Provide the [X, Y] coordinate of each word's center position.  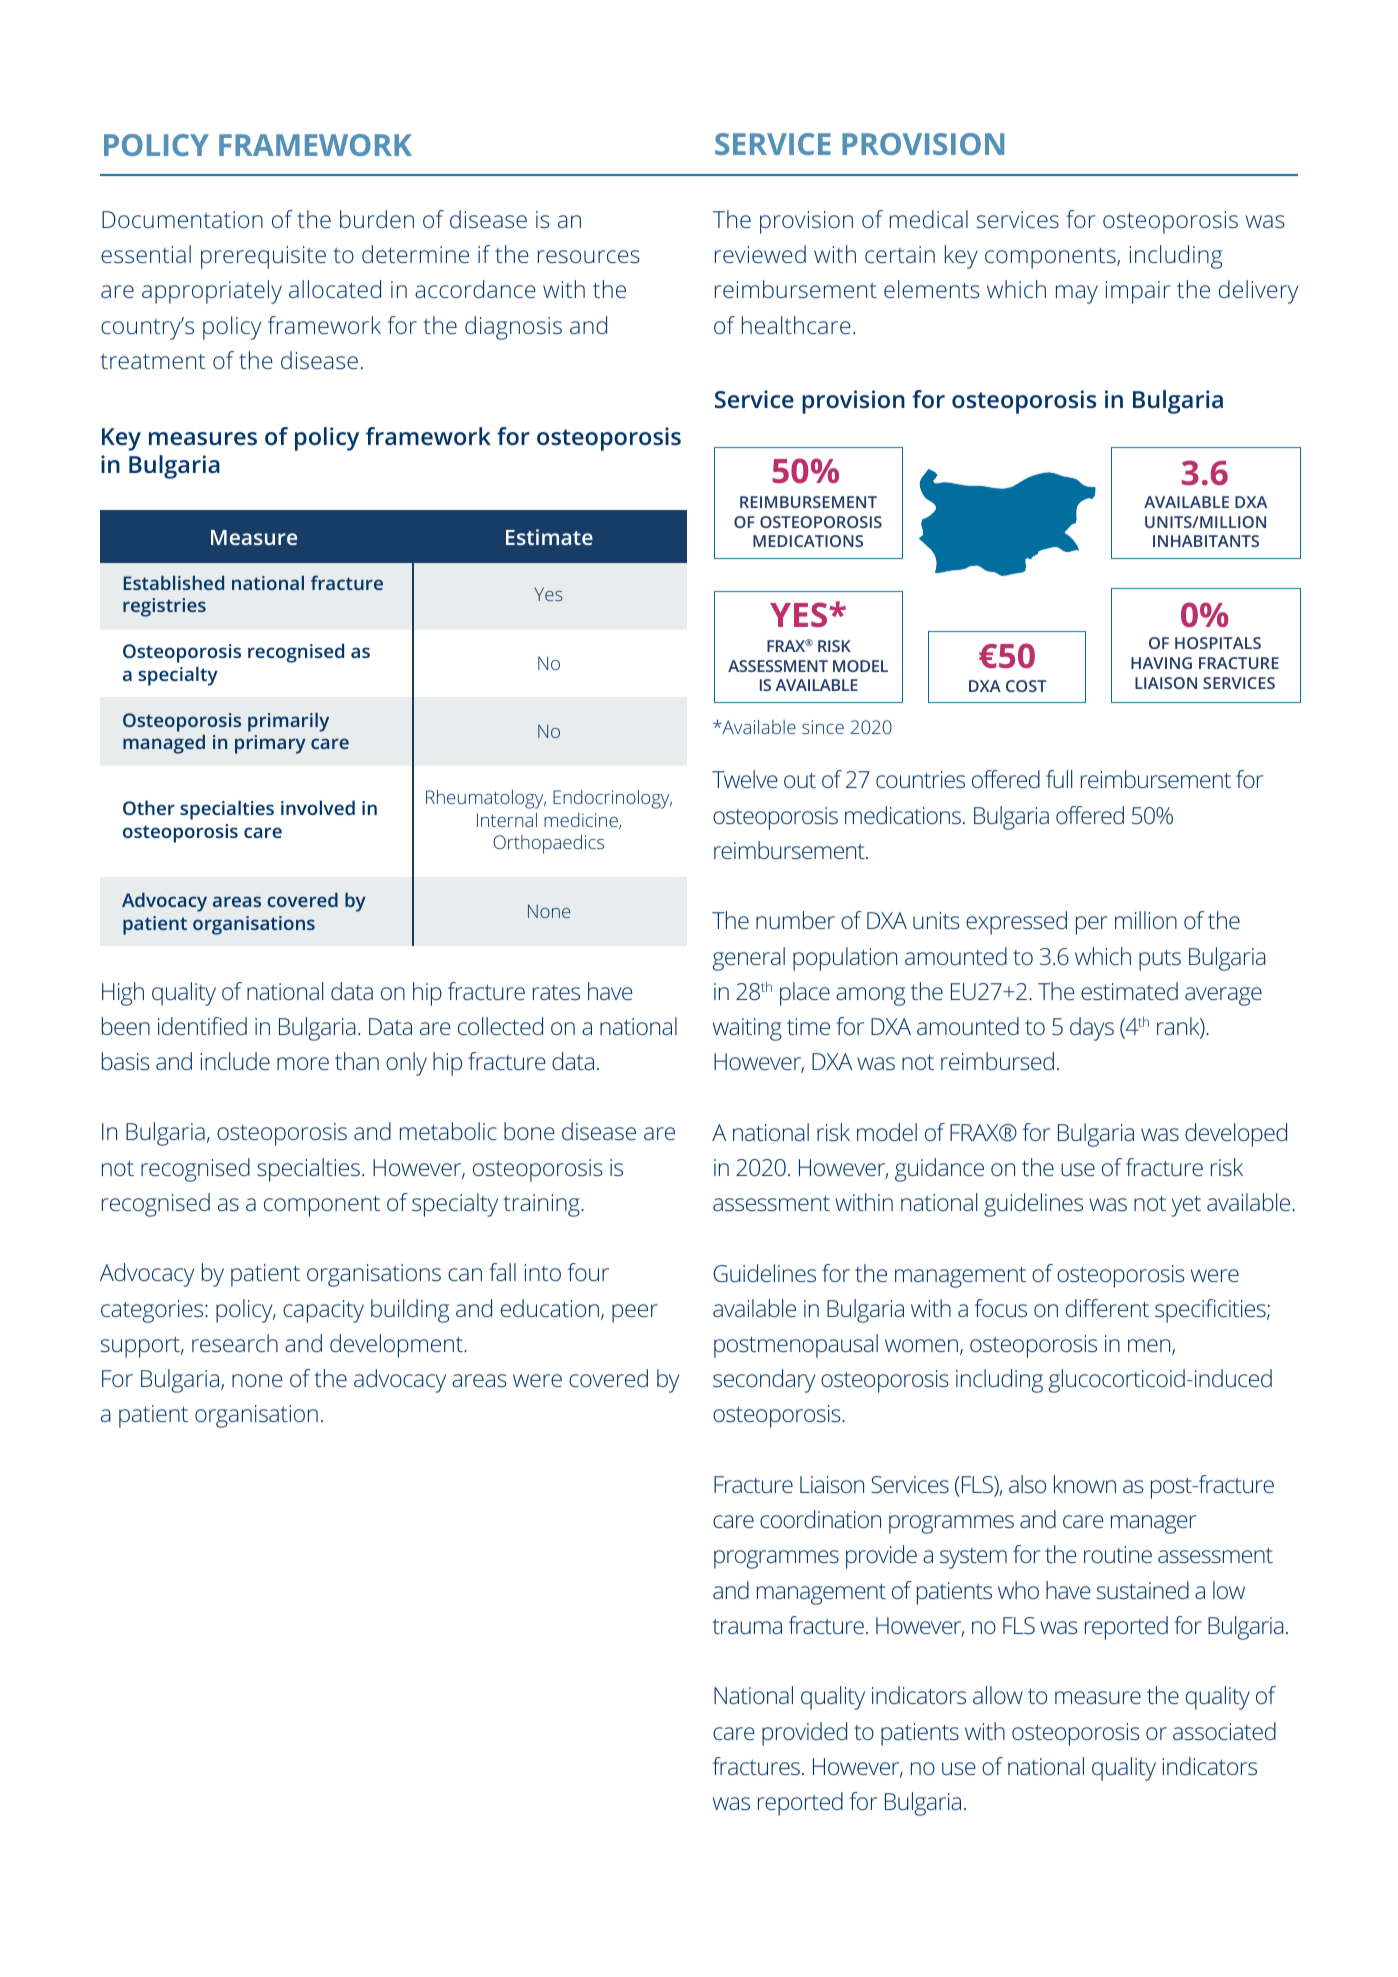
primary [270, 744]
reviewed [760, 254]
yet [1186, 1206]
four [588, 1272]
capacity [323, 1311]
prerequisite [263, 257]
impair [1137, 292]
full [1059, 779]
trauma [747, 1626]
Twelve [745, 779]
